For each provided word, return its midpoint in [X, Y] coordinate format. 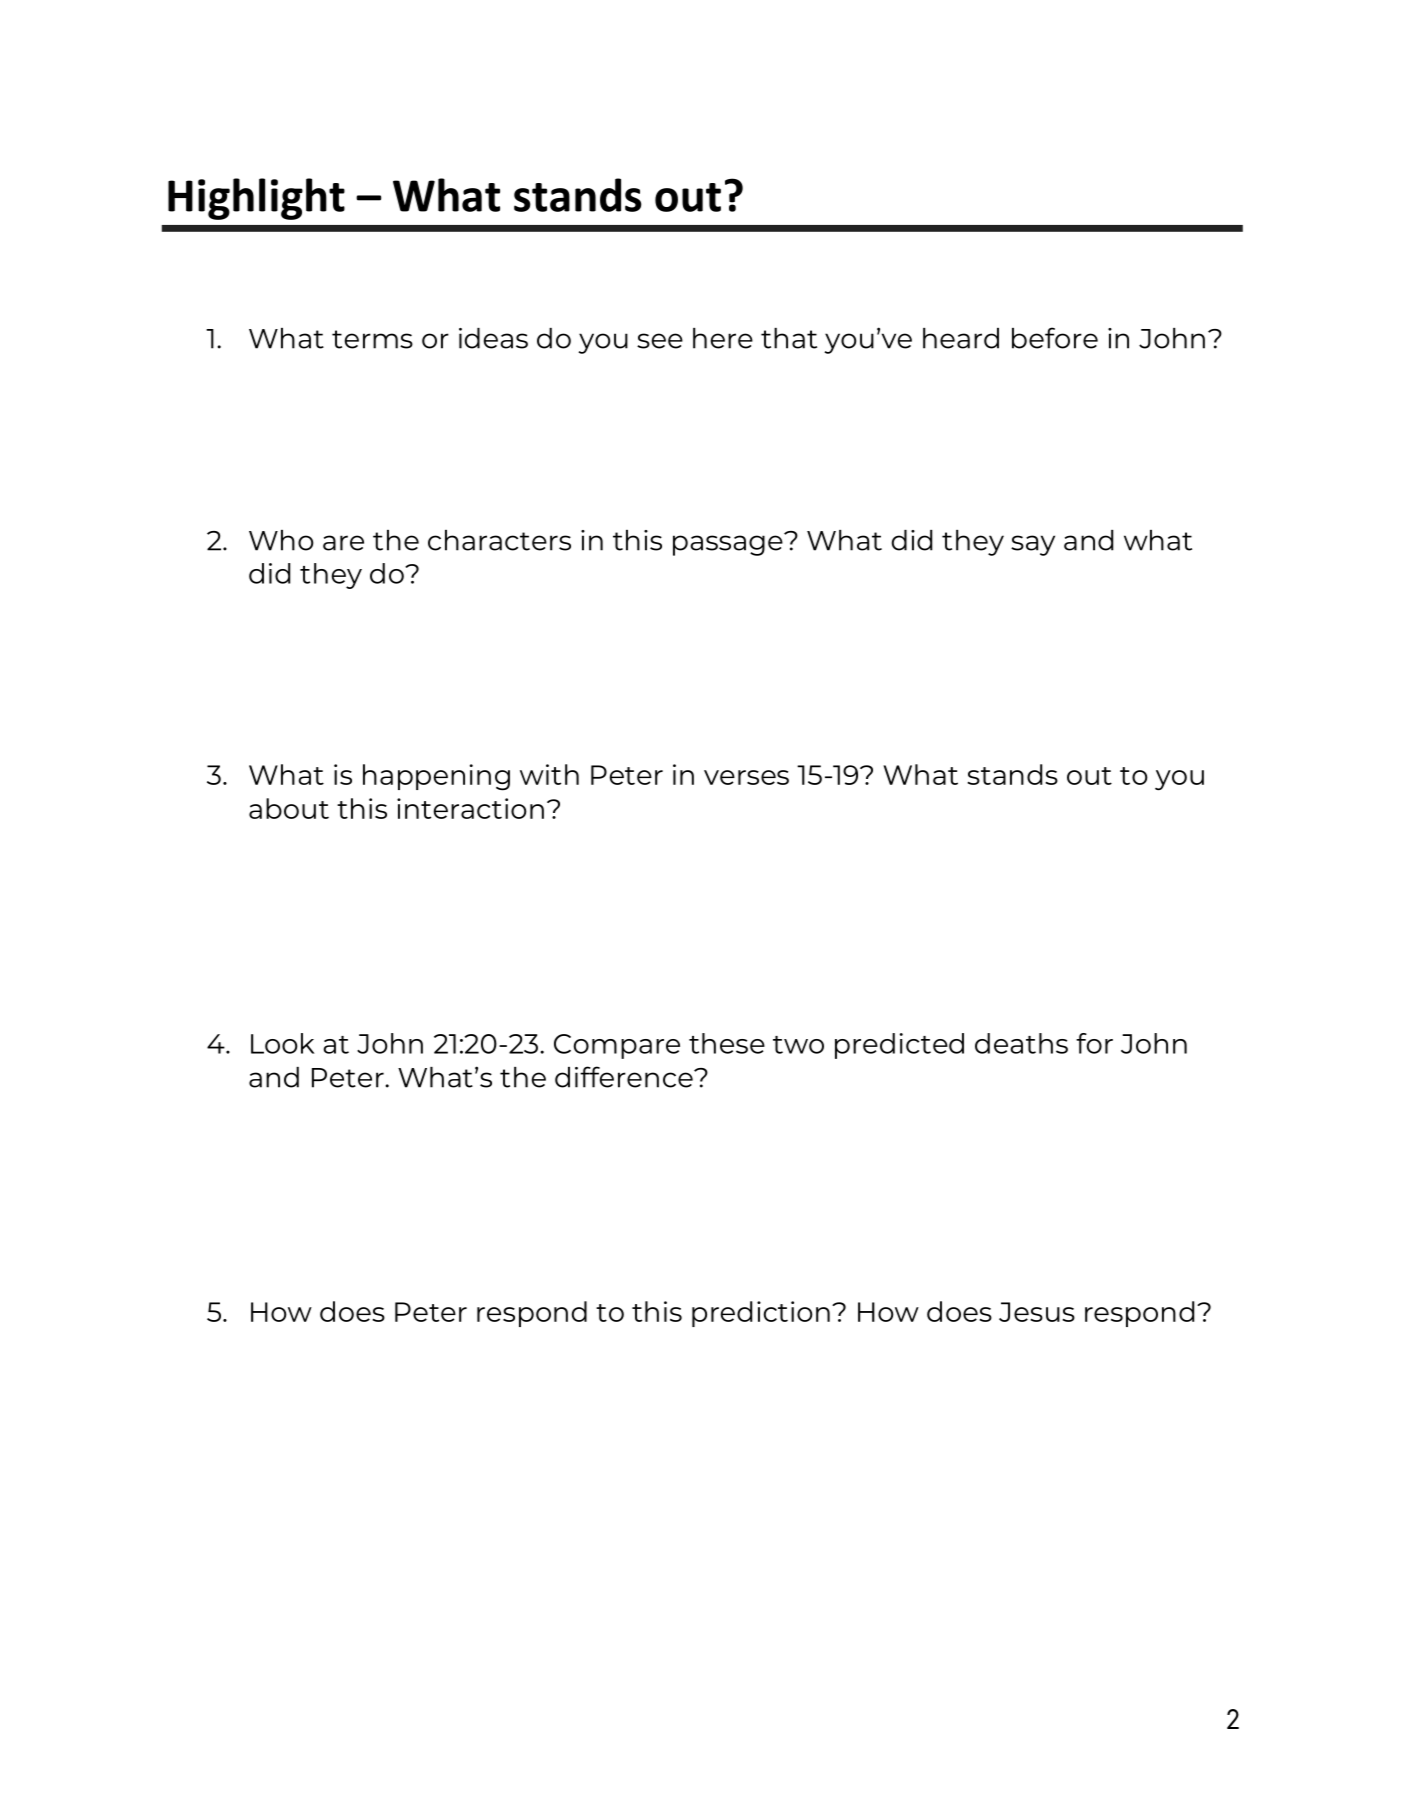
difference [625, 1077]
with [549, 774]
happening [436, 777]
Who [281, 540]
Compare [617, 1046]
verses [746, 777]
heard [961, 338]
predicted [899, 1046]
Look [282, 1043]
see [660, 341]
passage [729, 544]
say [1033, 545]
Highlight [256, 199]
